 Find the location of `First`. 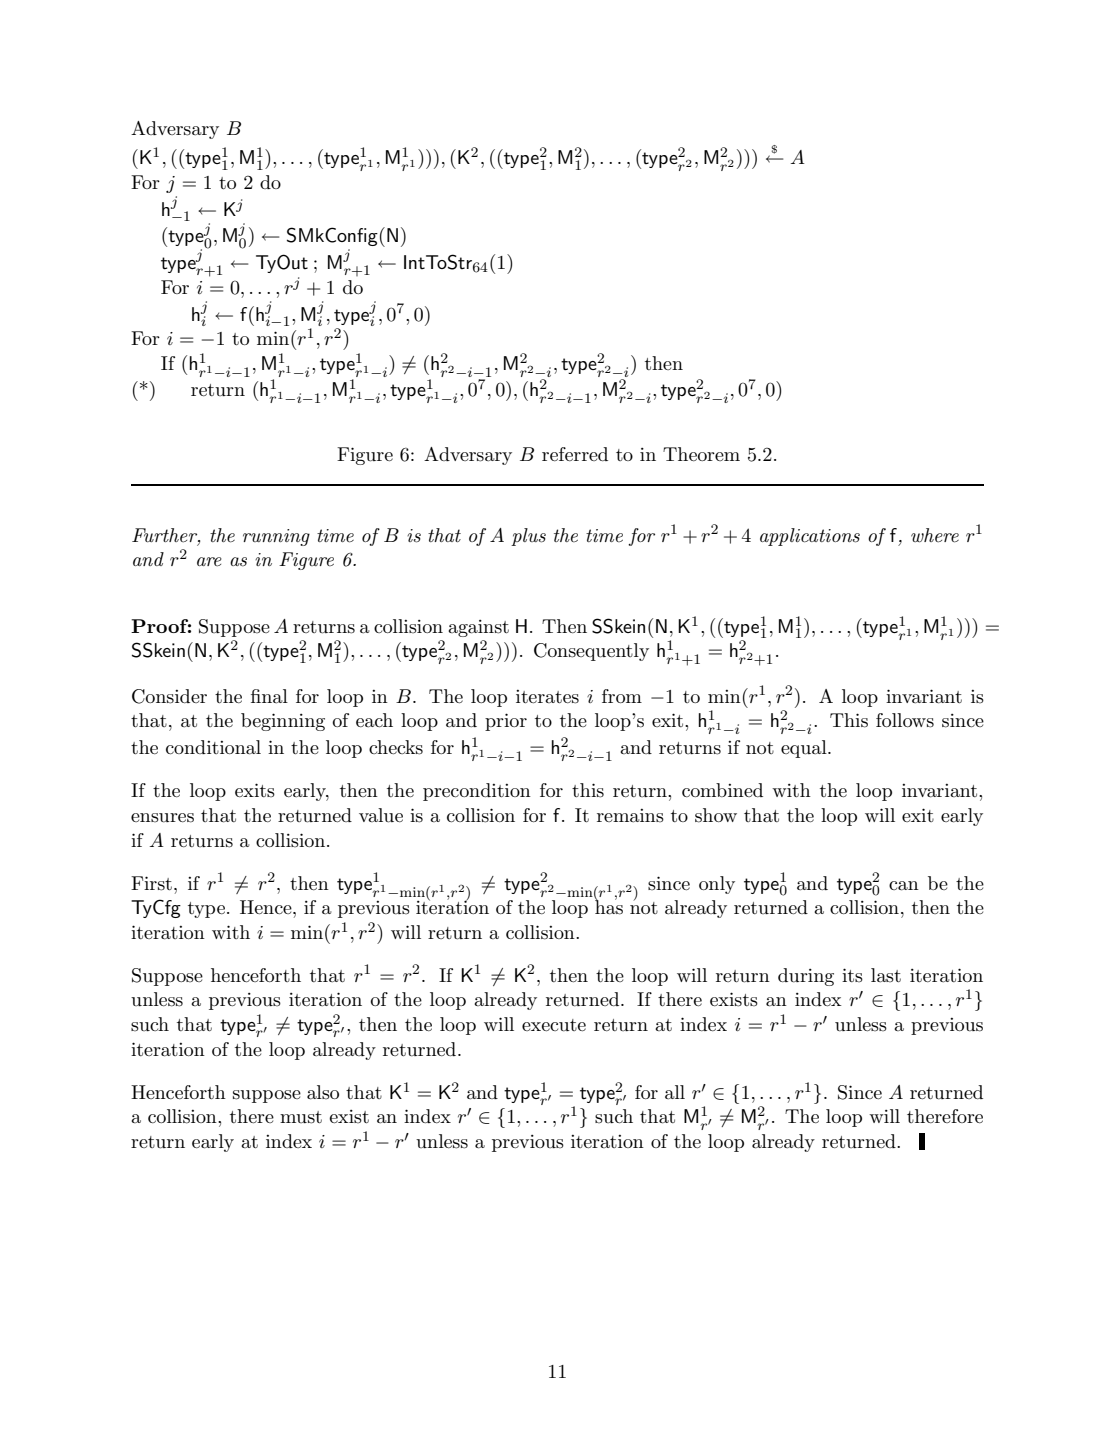

First is located at coordinates (151, 883).
